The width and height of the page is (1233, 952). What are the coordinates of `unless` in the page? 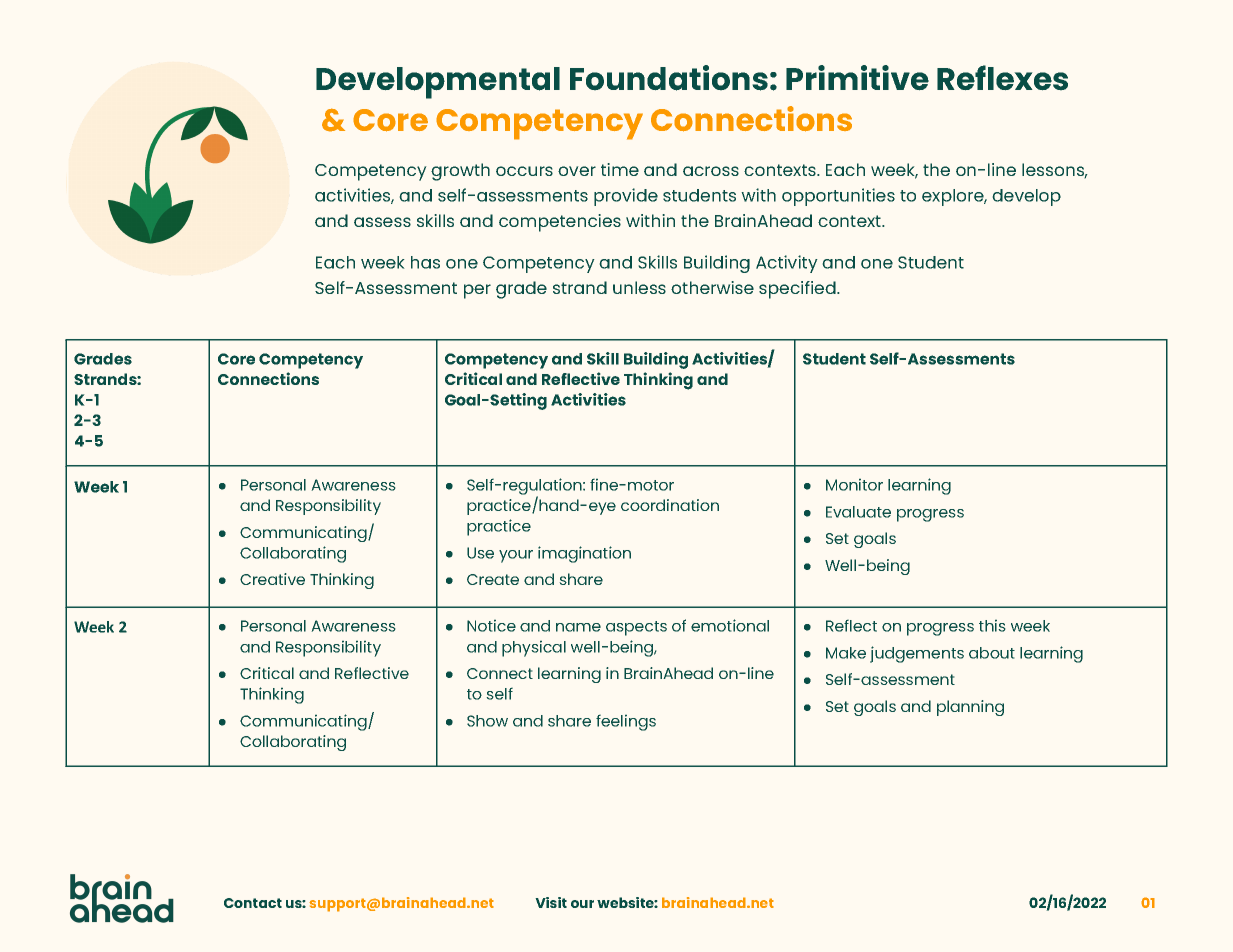 It's located at (639, 287).
